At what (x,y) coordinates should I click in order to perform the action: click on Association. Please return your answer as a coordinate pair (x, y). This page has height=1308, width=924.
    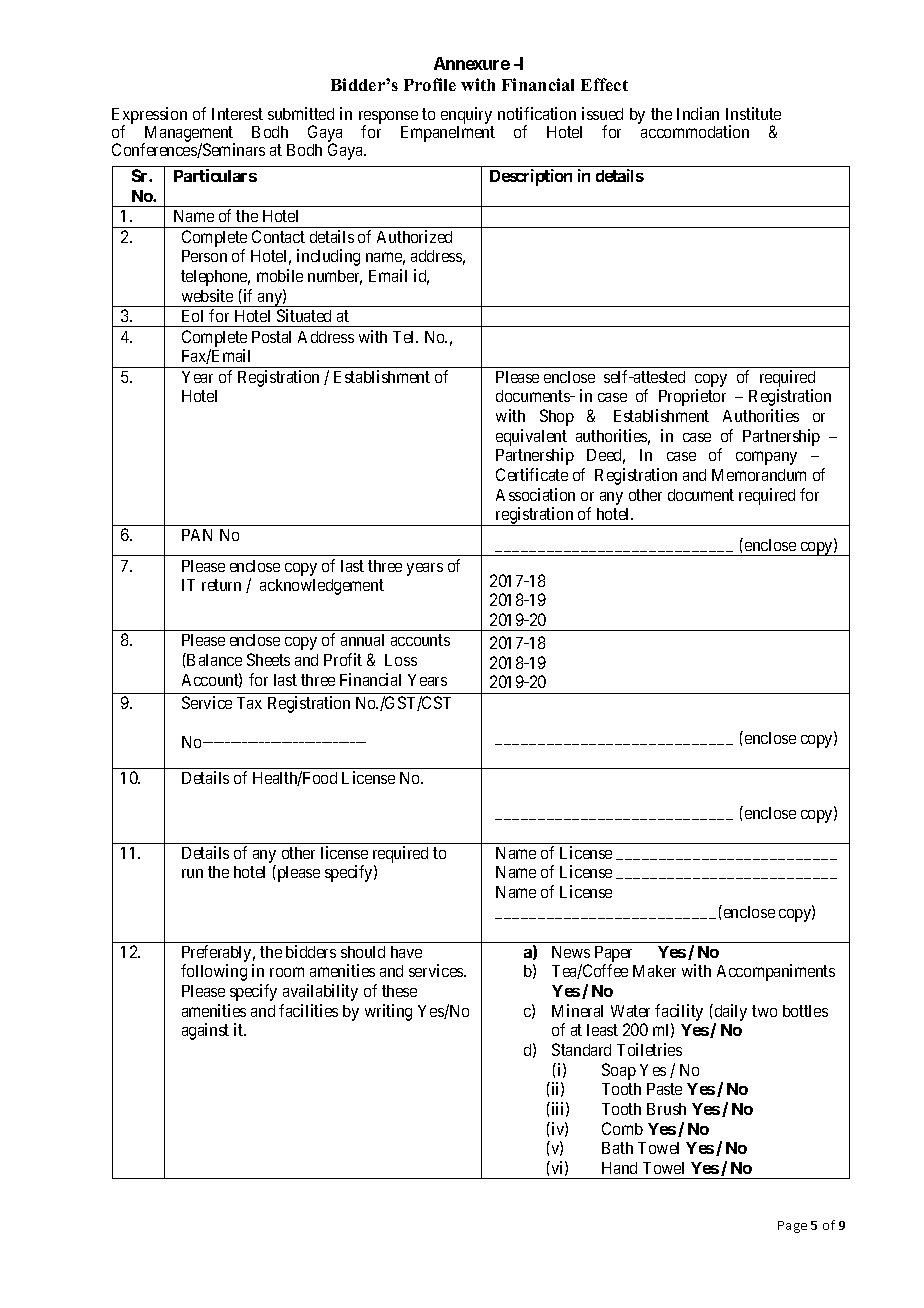
    Looking at the image, I should click on (535, 494).
